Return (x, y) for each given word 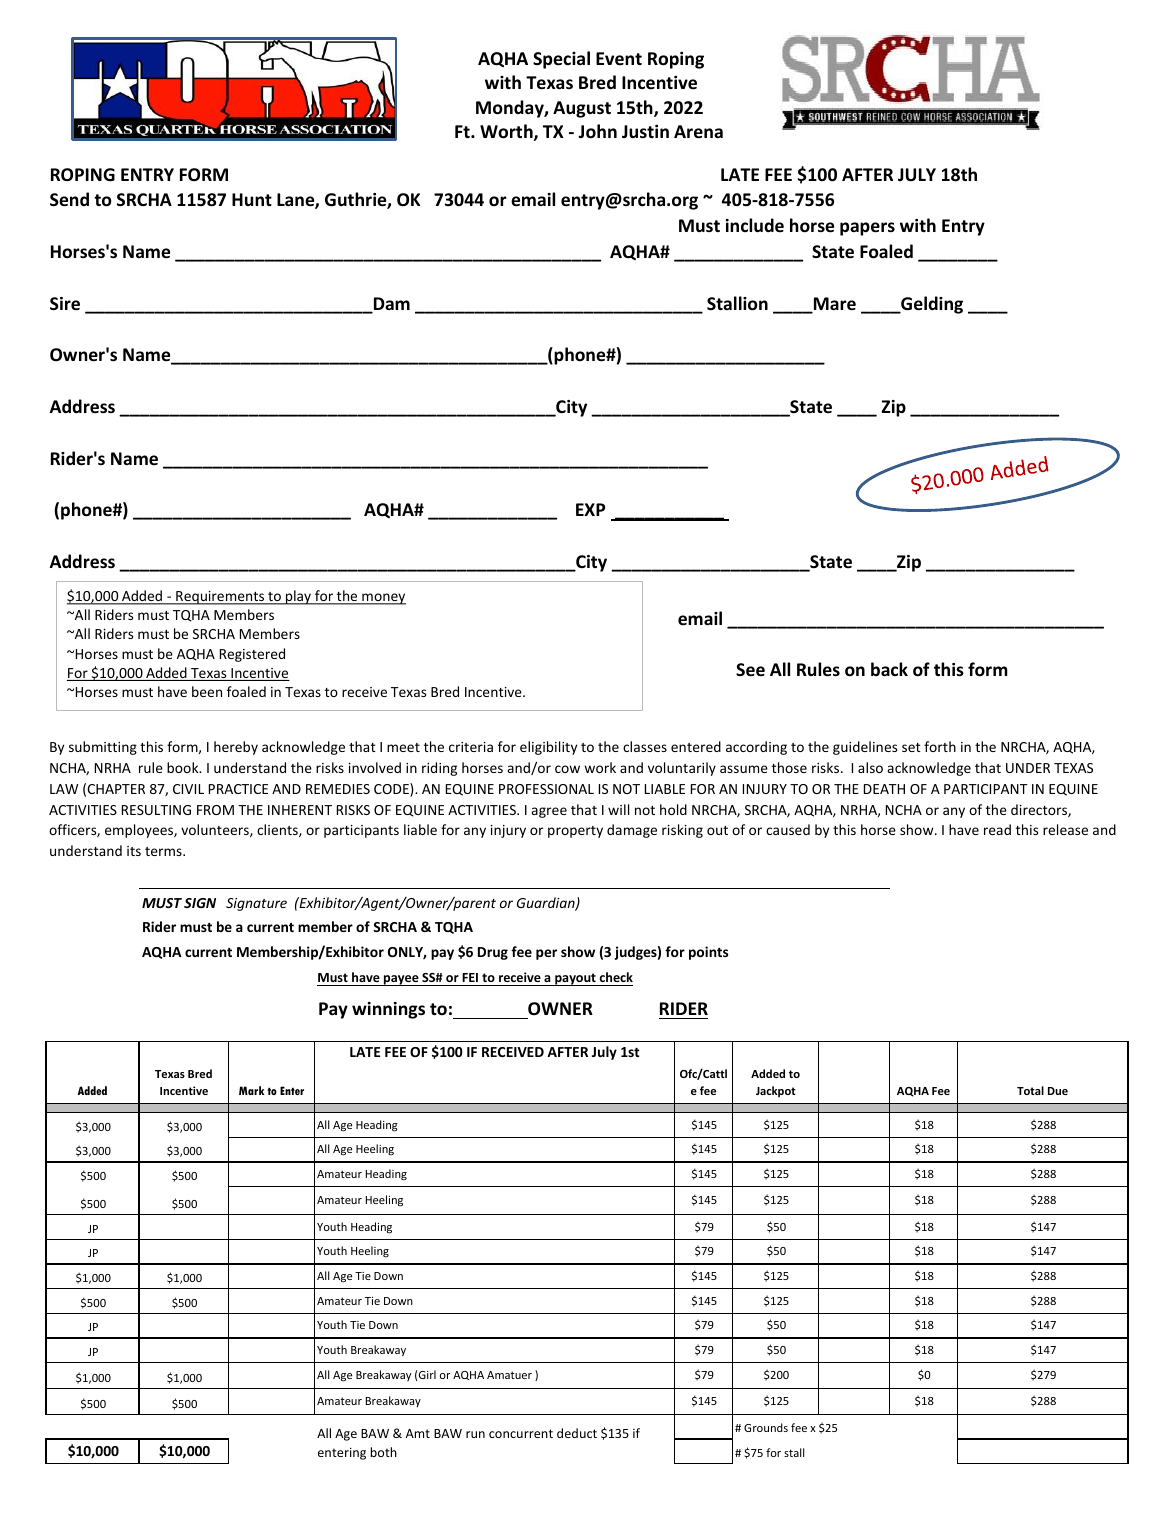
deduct (577, 1433)
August (582, 109)
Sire (65, 304)
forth (940, 746)
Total (1030, 1090)
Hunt (252, 199)
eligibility (548, 748)
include (755, 225)
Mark (251, 1090)
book (184, 767)
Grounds (766, 1427)
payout (575, 979)
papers (867, 229)
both (384, 1452)
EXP (590, 509)
